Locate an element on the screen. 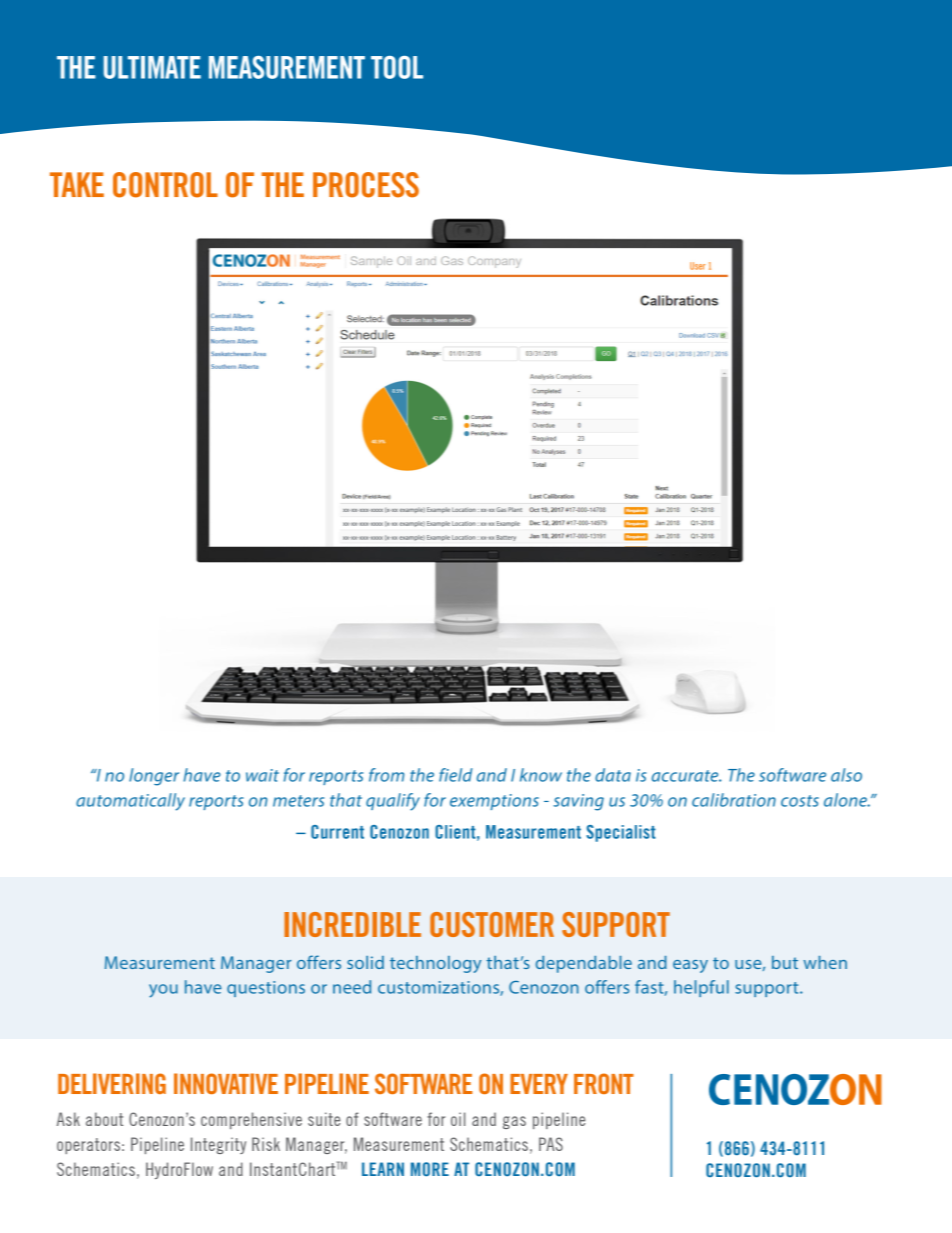 The height and width of the screenshot is (1233, 952). also is located at coordinates (846, 775).
